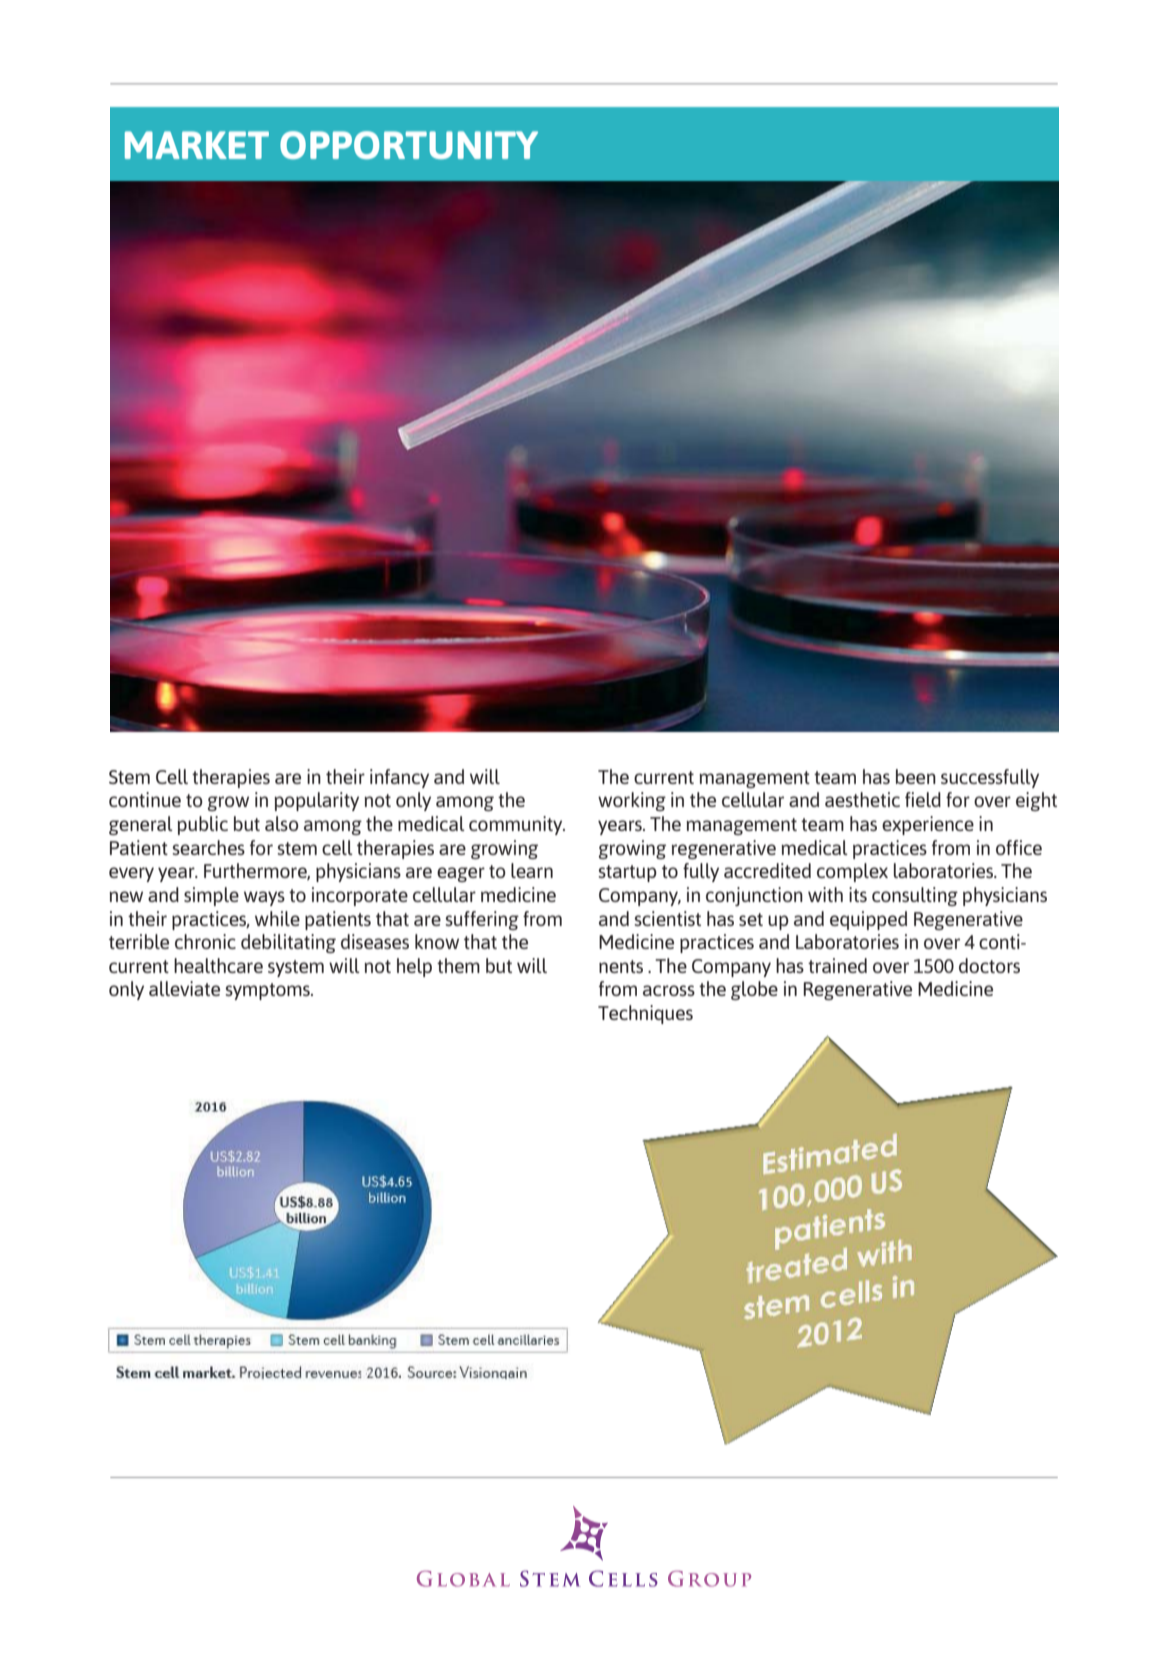 The image size is (1172, 1658). What do you see at coordinates (916, 776) in the screenshot?
I see `been` at bounding box center [916, 776].
